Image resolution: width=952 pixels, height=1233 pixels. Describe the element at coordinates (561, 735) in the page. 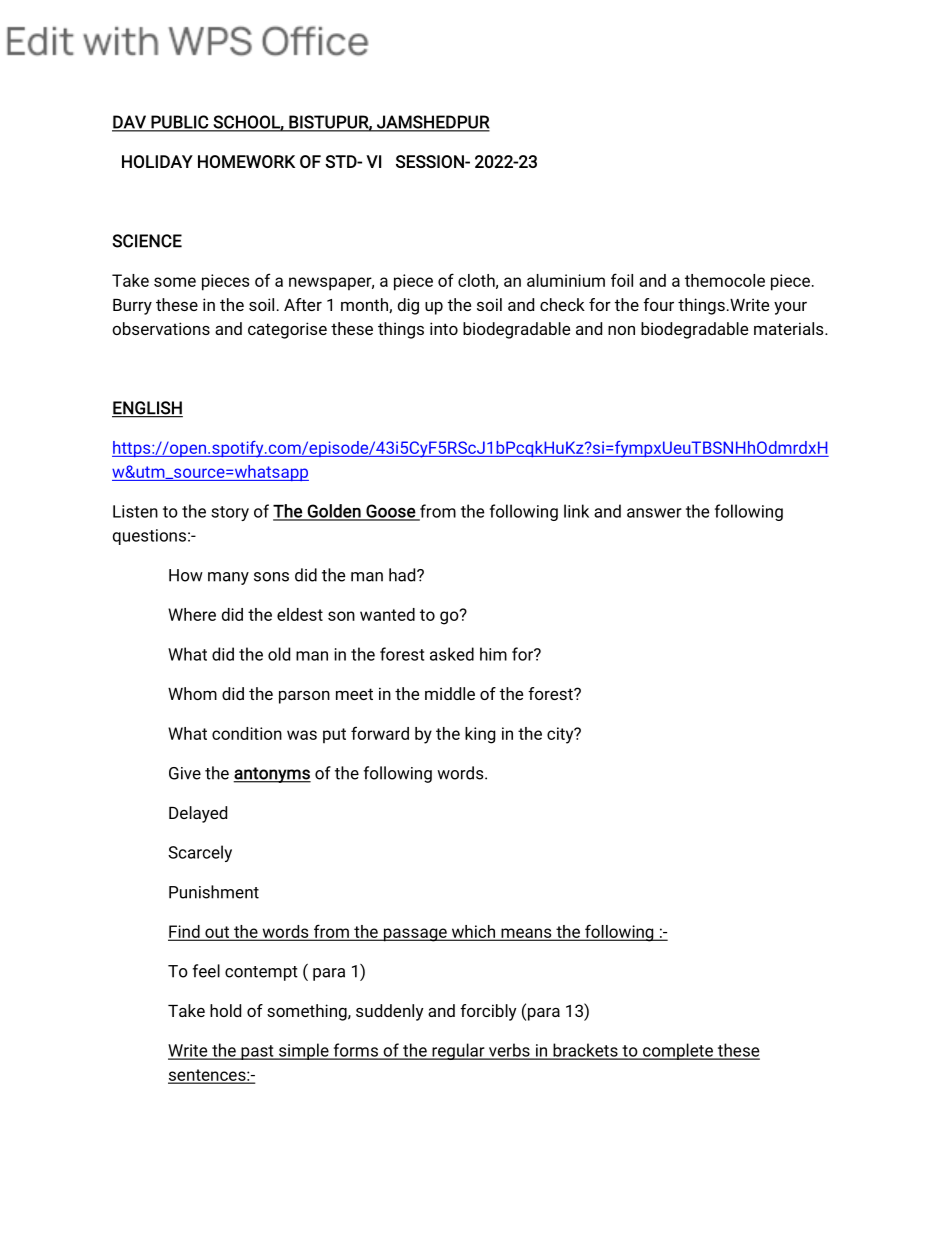

I see `city` at that location.
